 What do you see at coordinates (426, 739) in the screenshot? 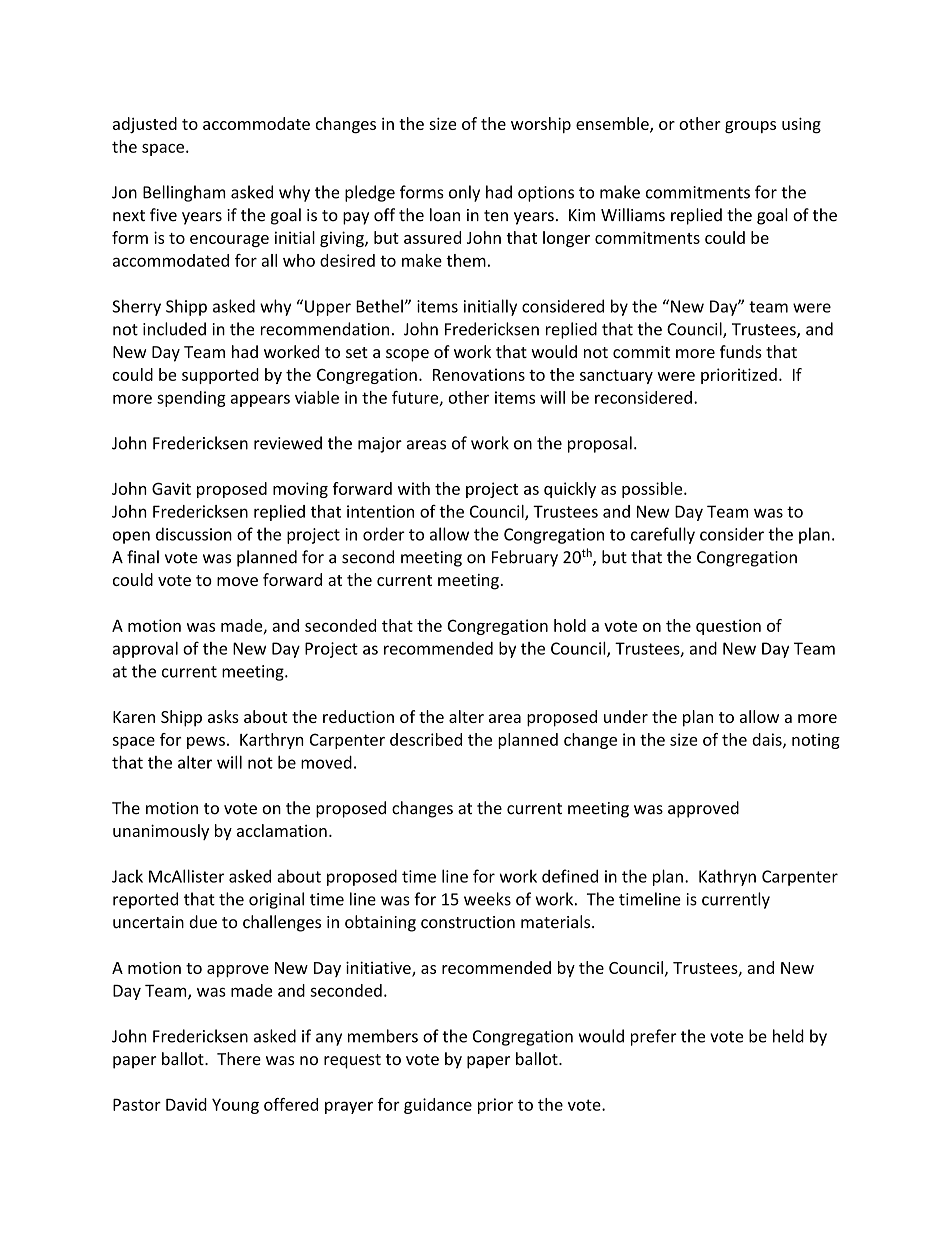
I see `described` at bounding box center [426, 739].
